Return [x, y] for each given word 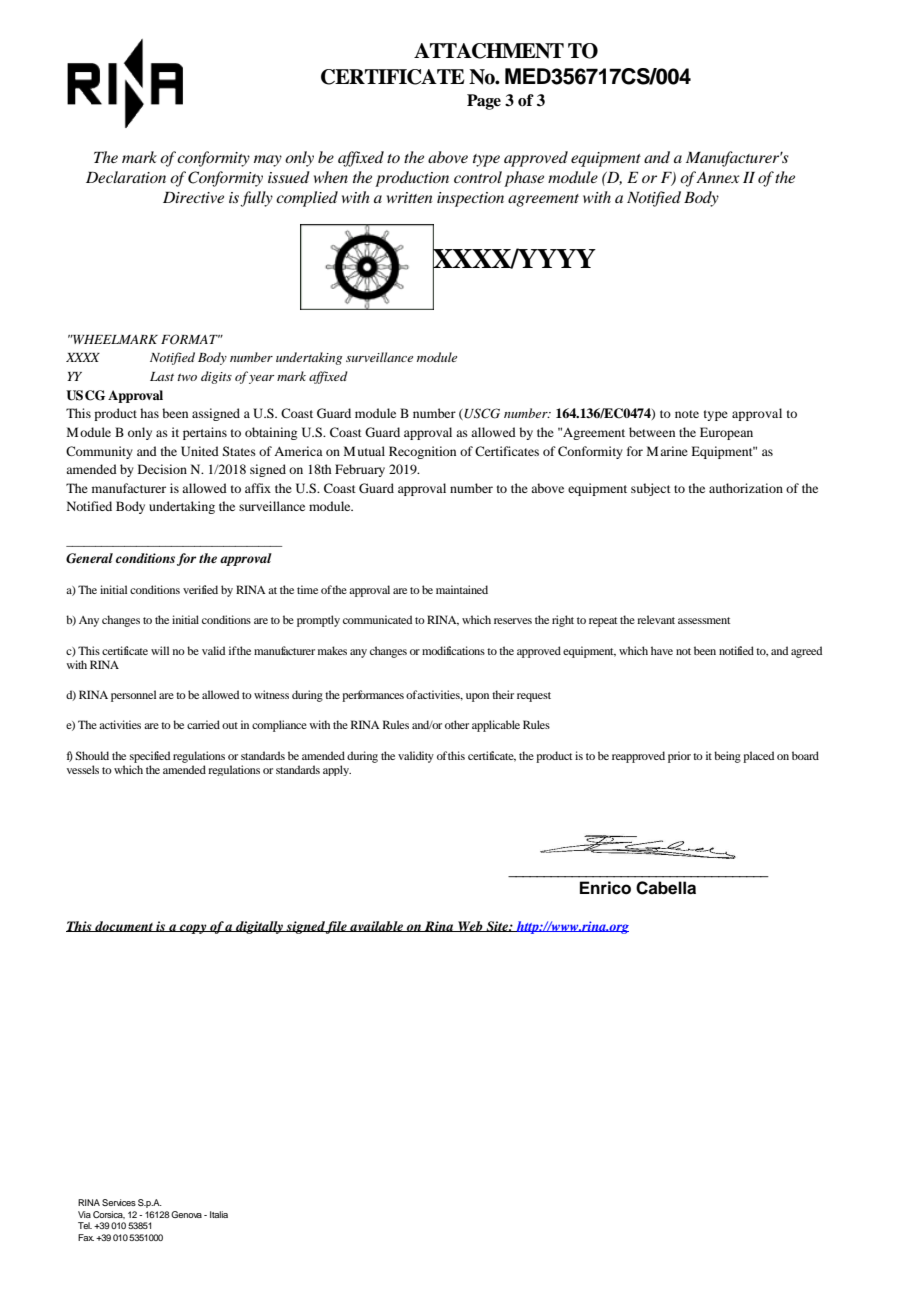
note [687, 414]
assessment [704, 620]
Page [484, 102]
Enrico [605, 888]
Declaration [126, 177]
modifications [453, 650]
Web [470, 926]
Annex [718, 177]
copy [193, 929]
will [160, 650]
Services [119, 1202]
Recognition [422, 452]
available [376, 926]
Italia [219, 1214]
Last [162, 376]
